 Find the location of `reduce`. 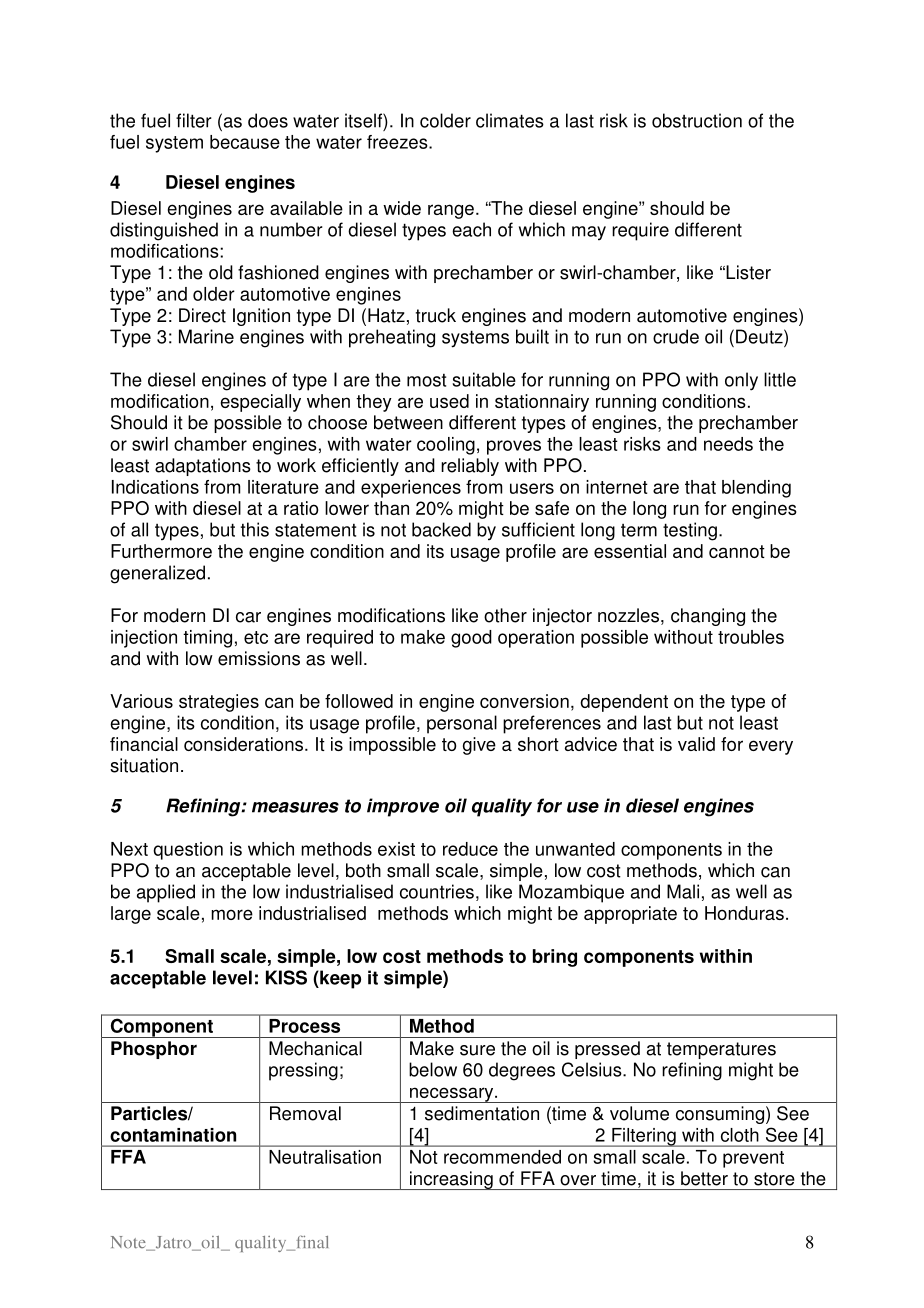

reduce is located at coordinates (470, 849).
